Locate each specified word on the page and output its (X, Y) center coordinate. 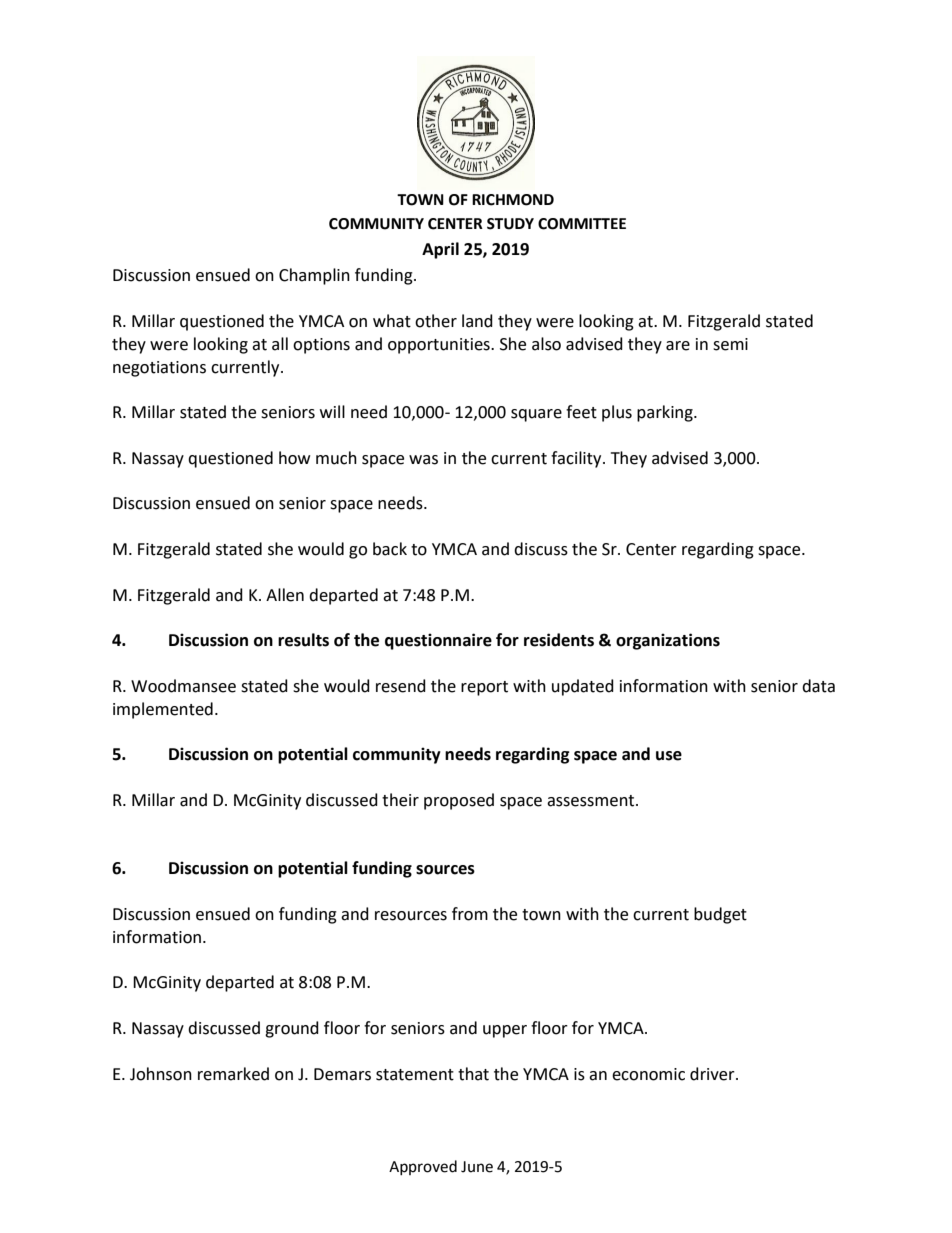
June (477, 1167)
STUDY (510, 224)
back (390, 549)
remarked (233, 1074)
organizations (668, 641)
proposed (459, 801)
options (321, 346)
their (400, 800)
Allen (285, 595)
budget (720, 915)
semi (730, 344)
